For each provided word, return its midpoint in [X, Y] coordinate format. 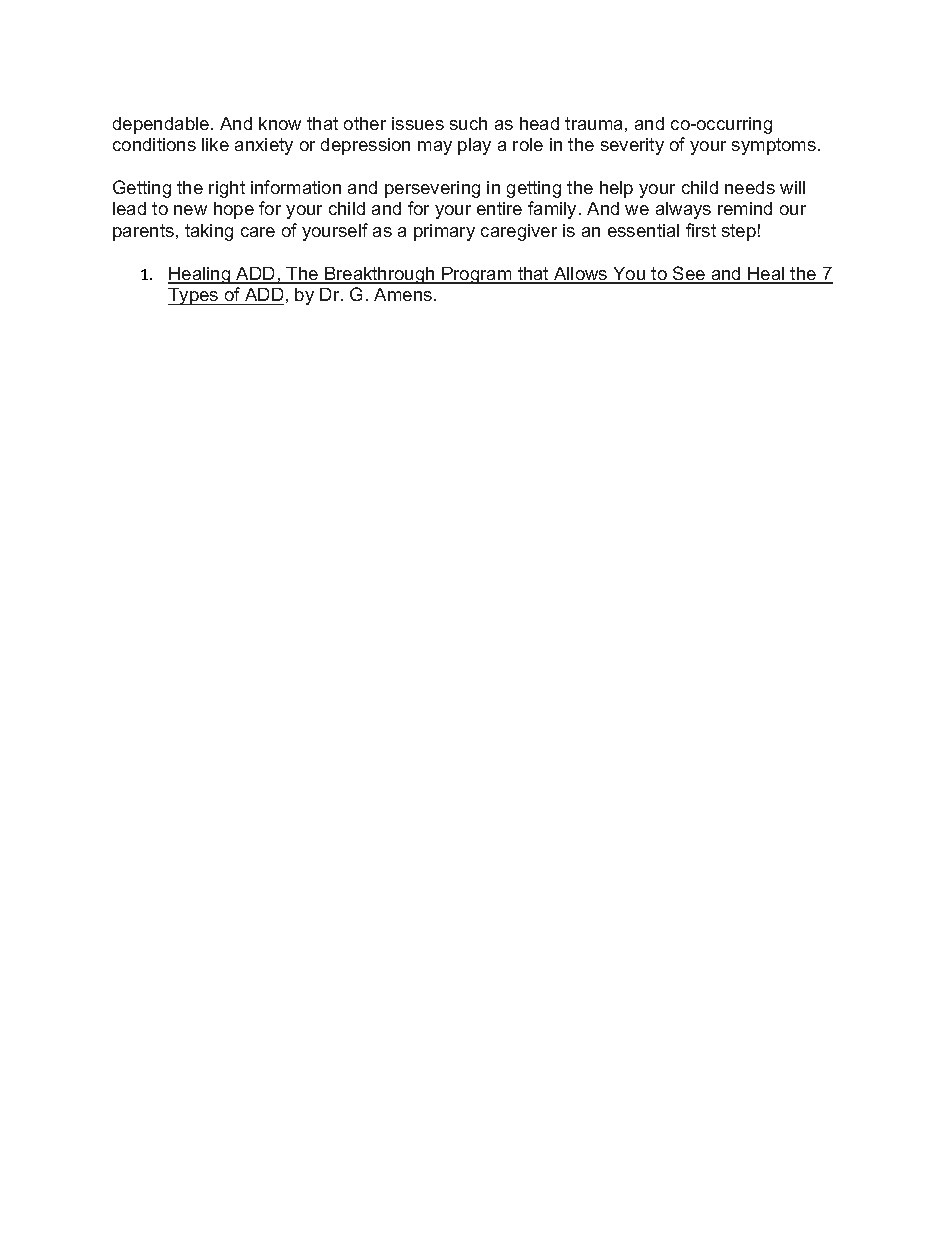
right [227, 189]
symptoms [775, 146]
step [739, 232]
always [683, 210]
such [468, 123]
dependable [162, 125]
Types [194, 296]
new [190, 210]
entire [499, 208]
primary [444, 232]
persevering [432, 189]
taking [209, 232]
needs [750, 187]
